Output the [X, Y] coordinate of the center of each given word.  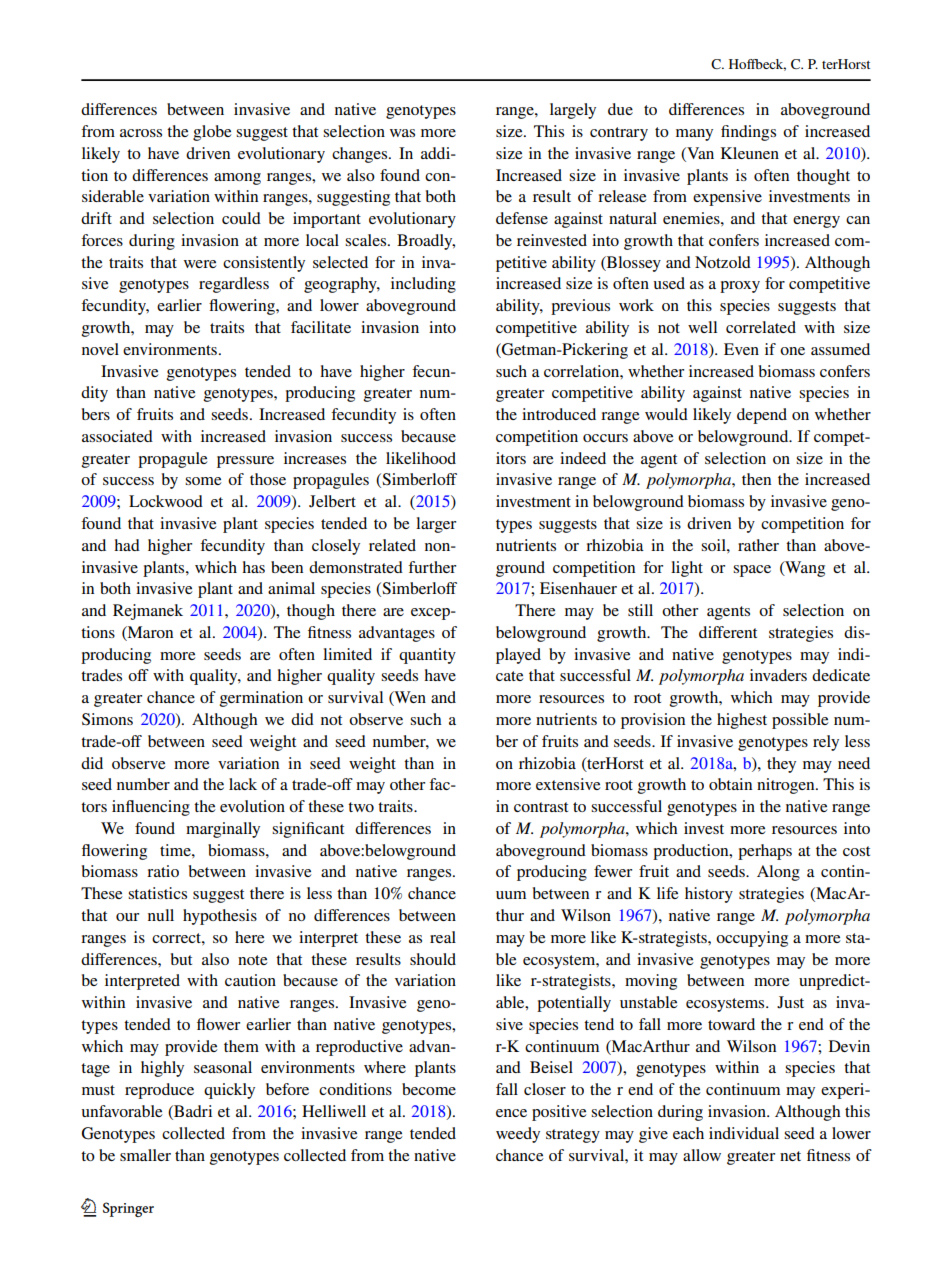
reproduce [159, 1091]
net [790, 1156]
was [402, 133]
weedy [518, 1135]
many [694, 135]
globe [212, 133]
